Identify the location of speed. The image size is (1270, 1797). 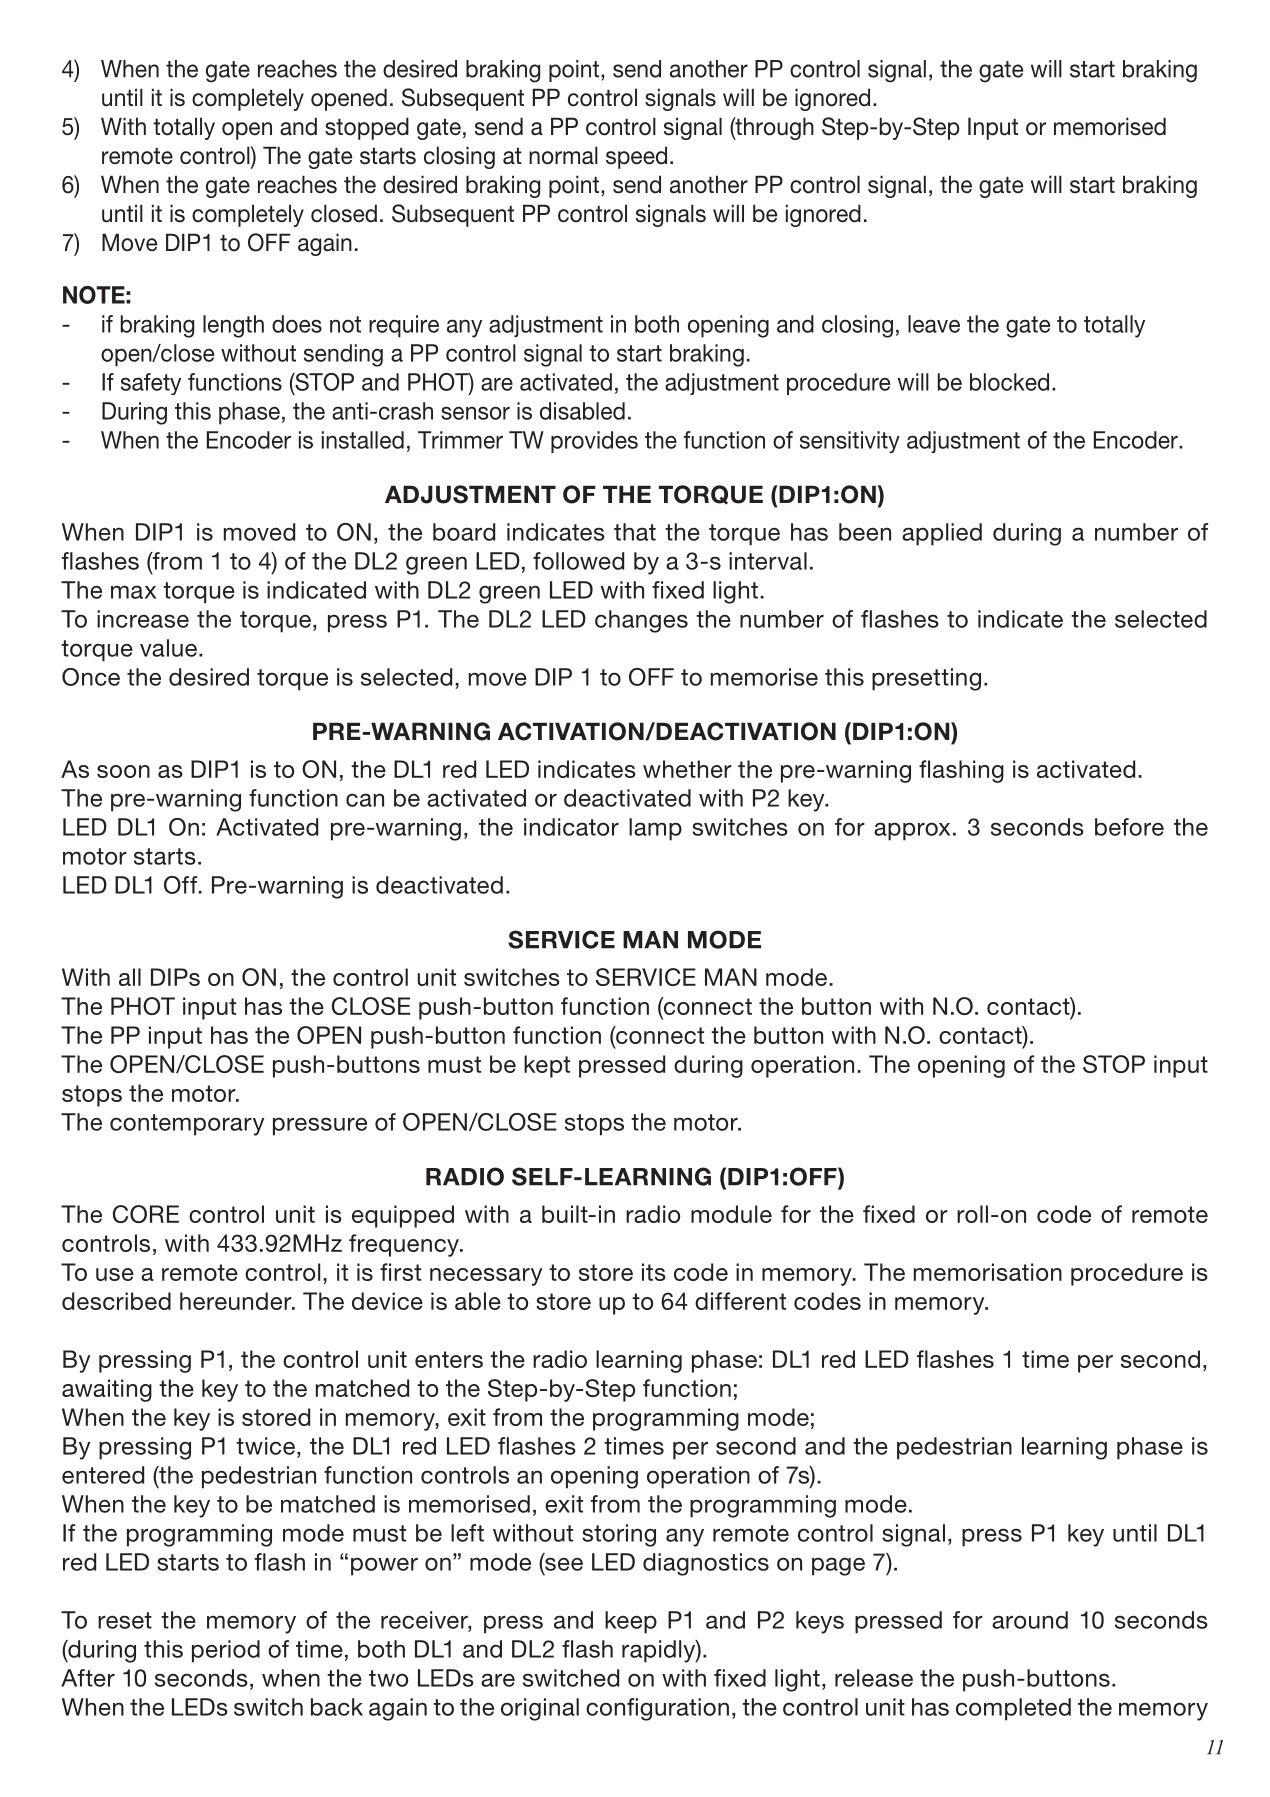
(636, 157).
